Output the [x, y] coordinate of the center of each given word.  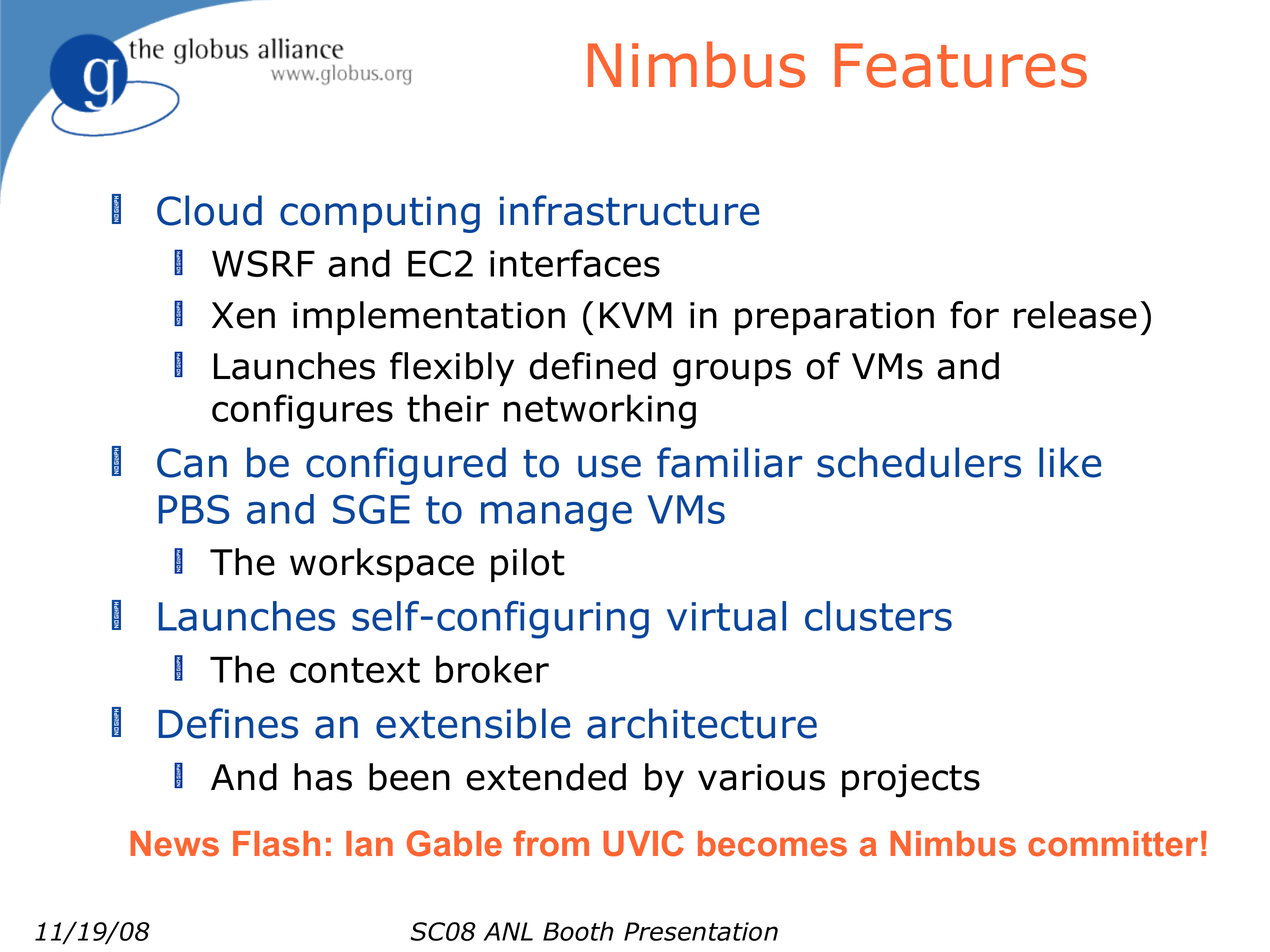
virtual [726, 616]
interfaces [575, 263]
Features [961, 65]
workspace [382, 565]
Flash [276, 844]
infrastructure [629, 210]
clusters [878, 616]
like [1070, 462]
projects [911, 781]
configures [302, 411]
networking [600, 411]
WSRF [263, 263]
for [974, 315]
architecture [702, 723]
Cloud [209, 210]
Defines [228, 723]
